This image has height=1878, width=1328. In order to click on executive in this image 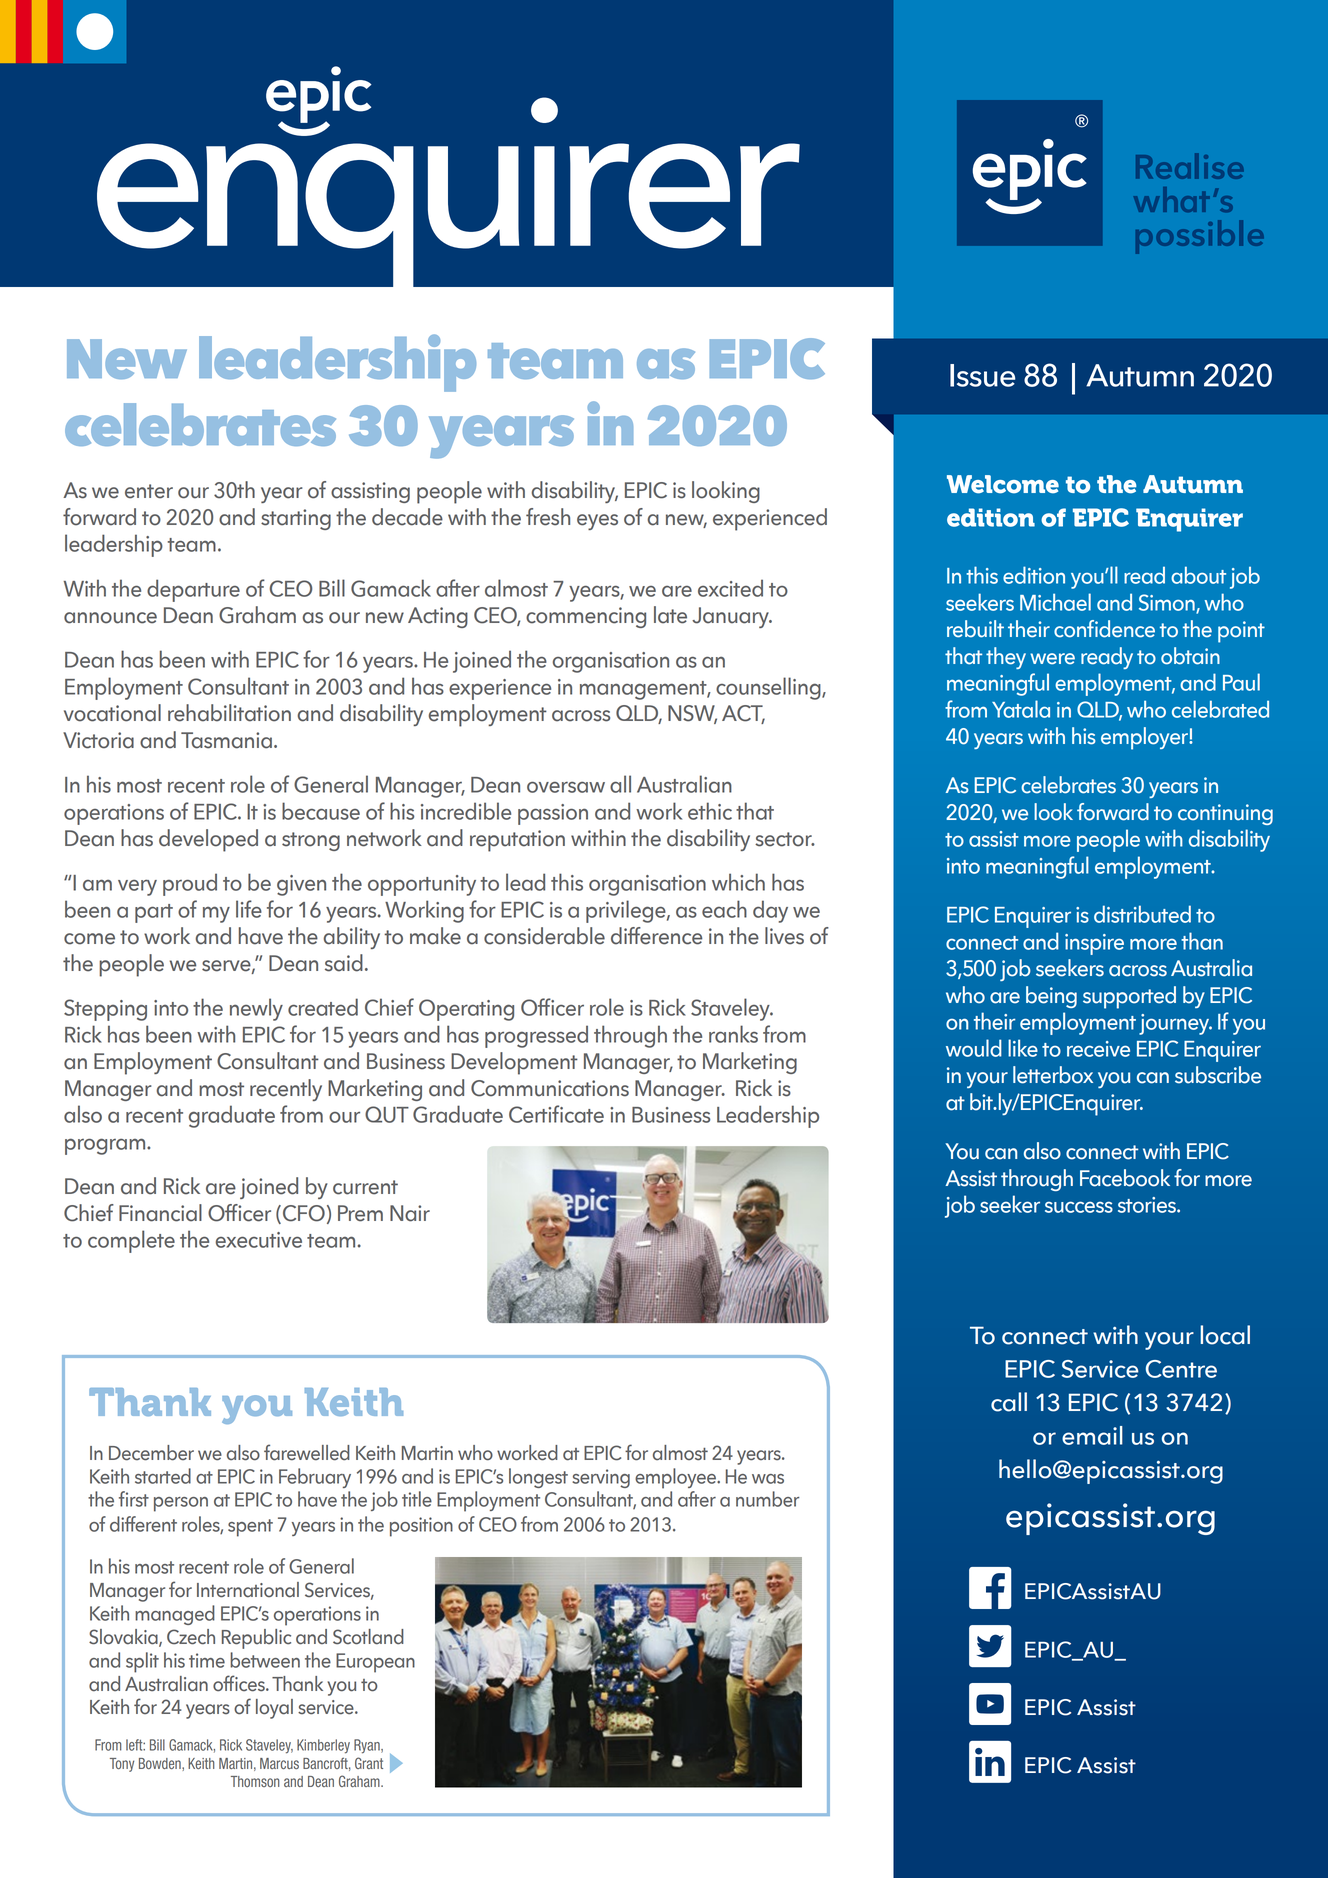, I will do `click(259, 1240)`.
